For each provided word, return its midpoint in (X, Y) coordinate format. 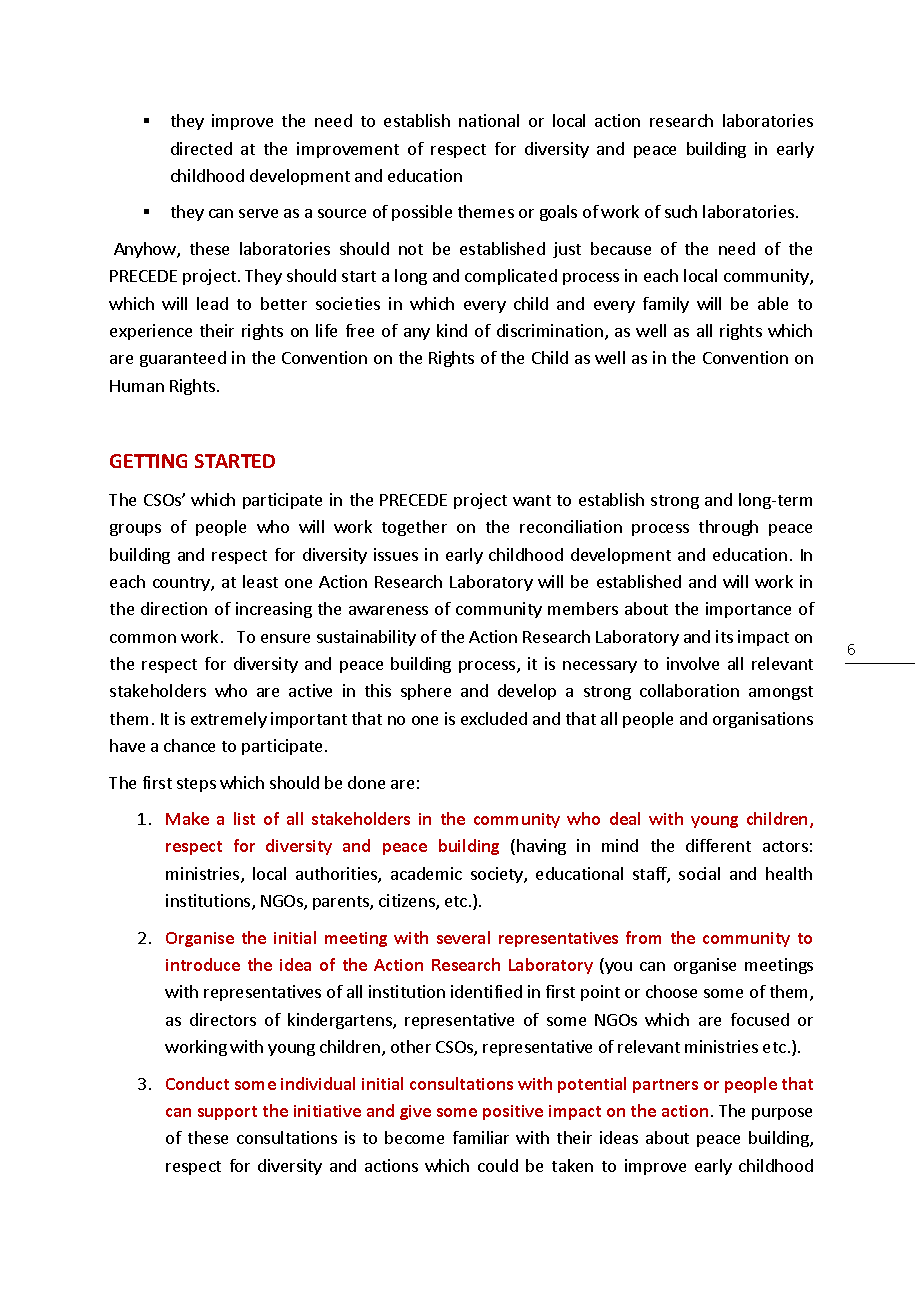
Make (187, 818)
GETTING (148, 461)
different (718, 845)
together (414, 528)
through (728, 528)
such (681, 211)
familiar (481, 1137)
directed (201, 148)
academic (426, 873)
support (227, 1113)
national (489, 120)
